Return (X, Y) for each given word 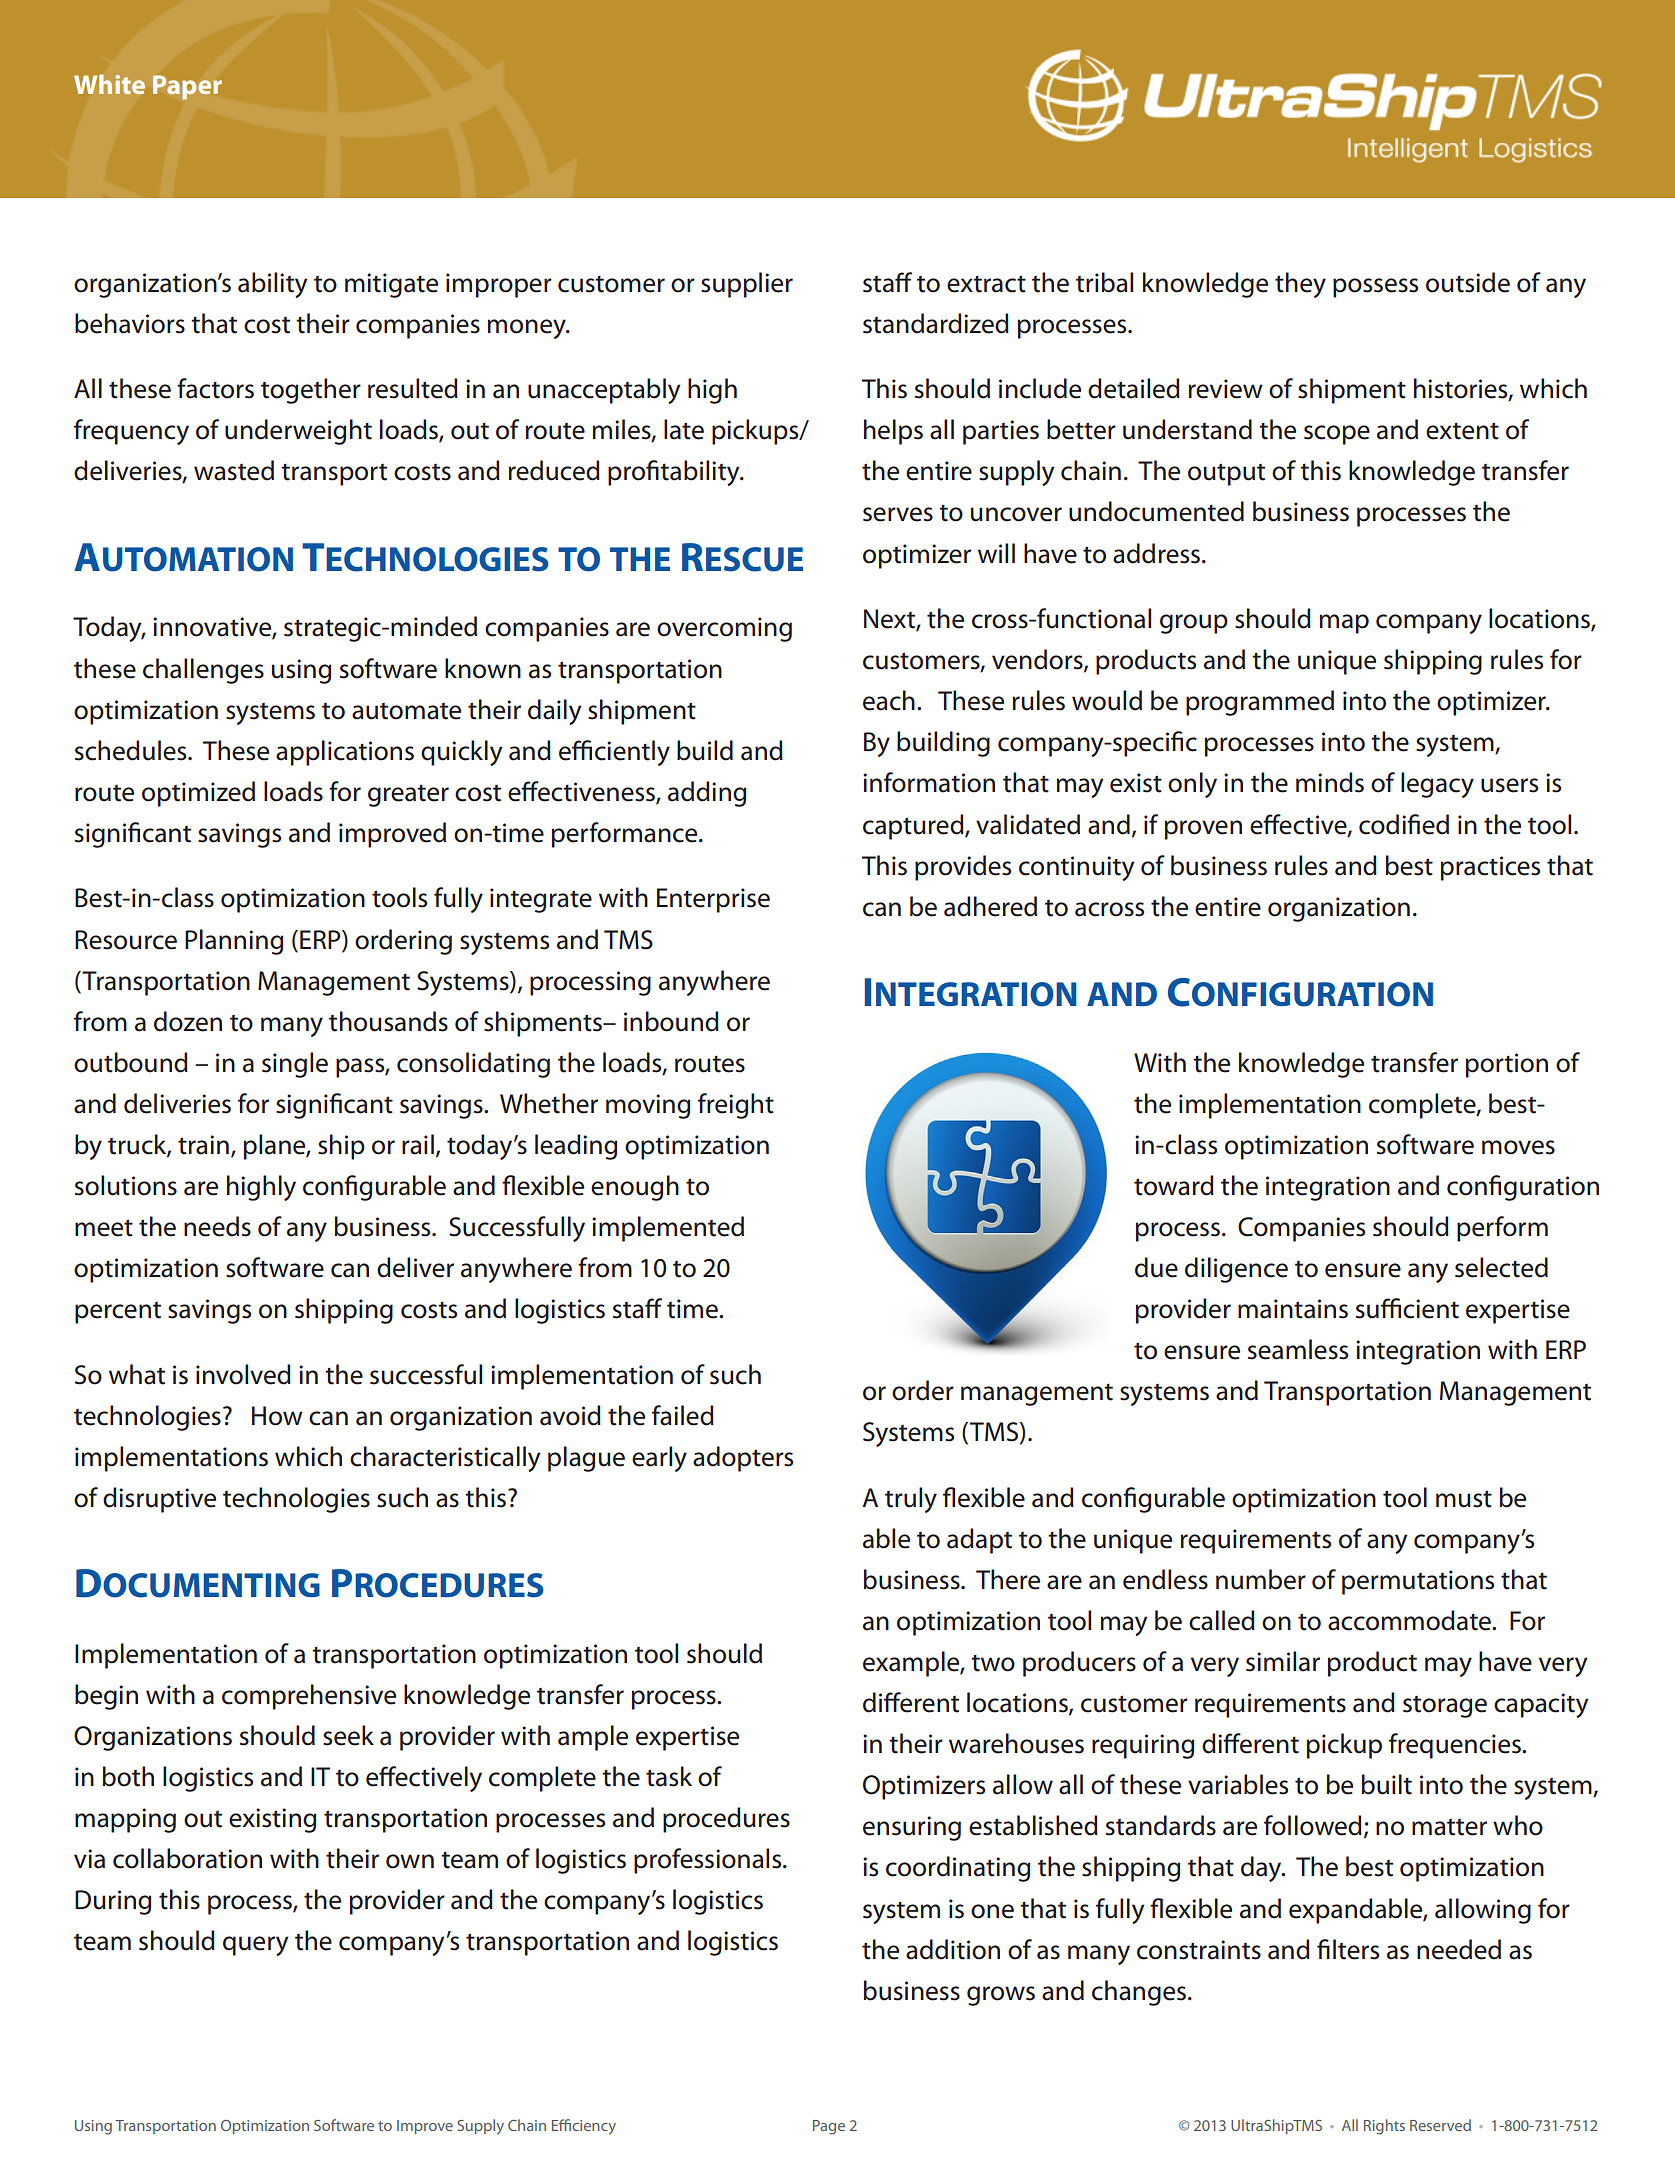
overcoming (724, 629)
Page (829, 2127)
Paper (187, 87)
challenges (203, 671)
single (295, 1065)
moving (648, 1106)
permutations (1418, 1582)
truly (911, 1500)
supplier (747, 285)
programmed (1260, 703)
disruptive (159, 1500)
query (255, 1946)
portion (1507, 1065)
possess (1375, 288)
